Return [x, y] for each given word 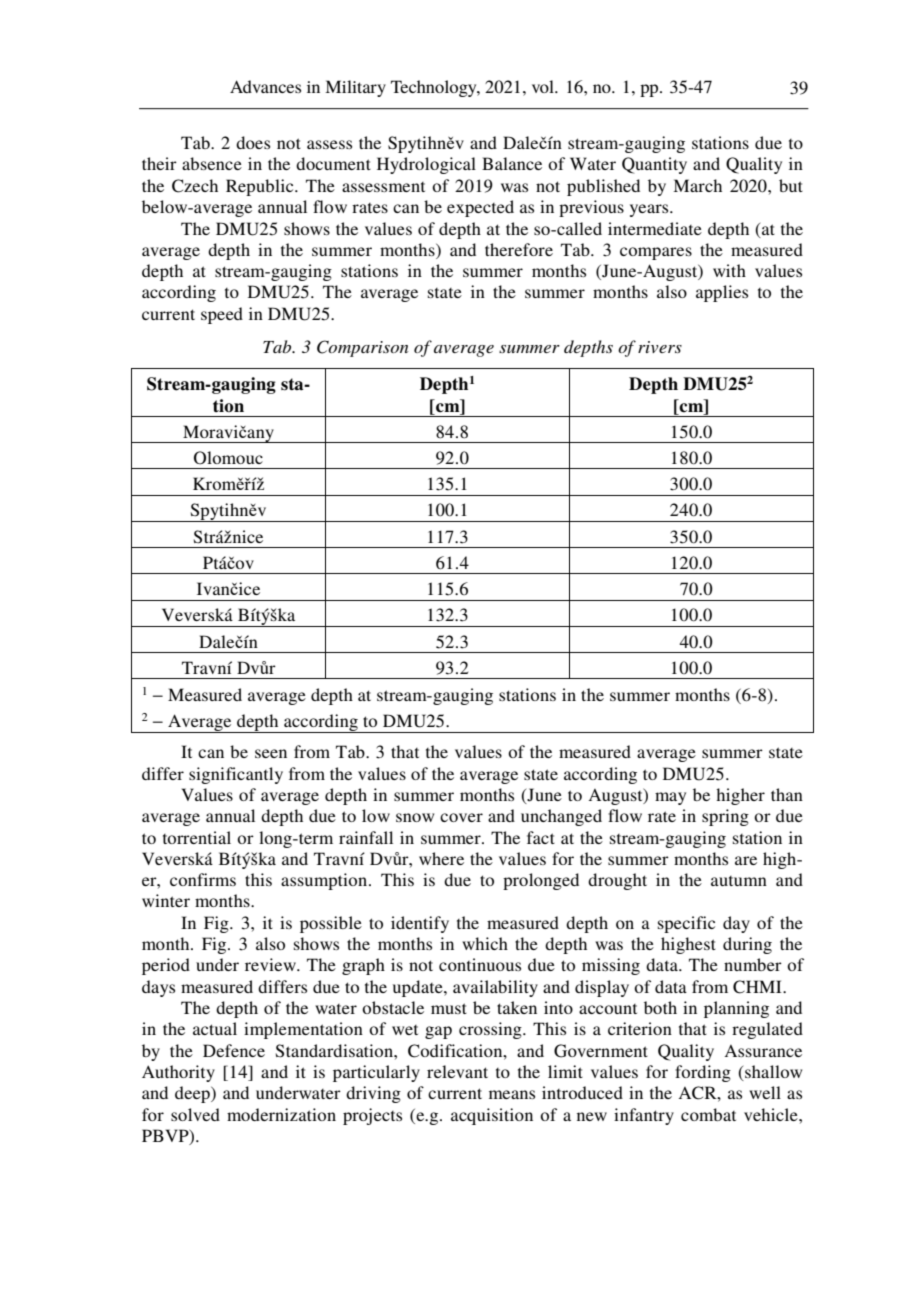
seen [271, 753]
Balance [512, 163]
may [670, 798]
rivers [660, 347]
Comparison [362, 348]
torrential [197, 837]
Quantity [654, 165]
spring [725, 817]
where [441, 858]
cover [461, 817]
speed [222, 315]
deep [193, 1094]
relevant [457, 1071]
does [253, 142]
